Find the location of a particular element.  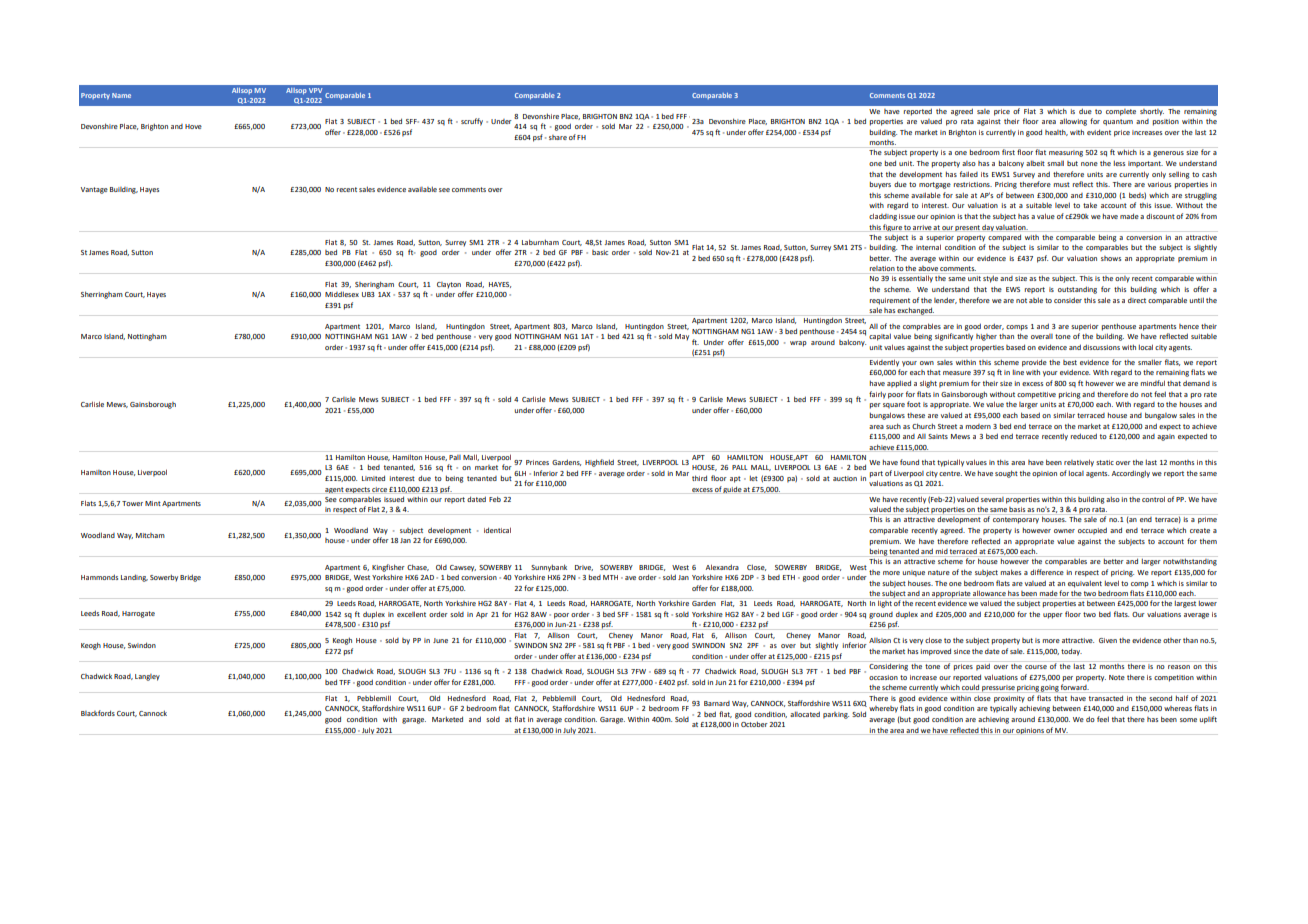

discussions is located at coordinates (1101, 347).
